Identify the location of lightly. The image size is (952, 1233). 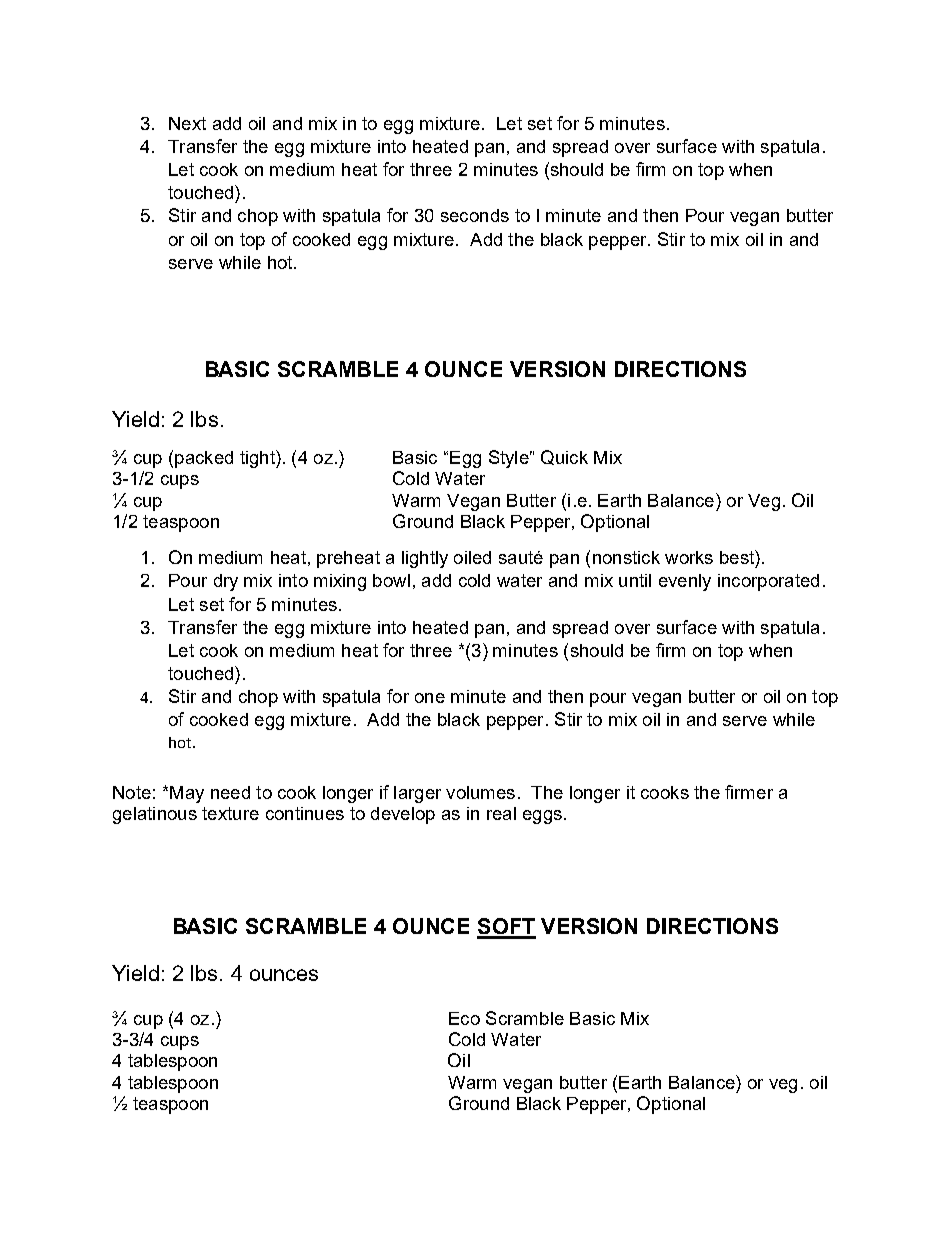
(425, 559).
